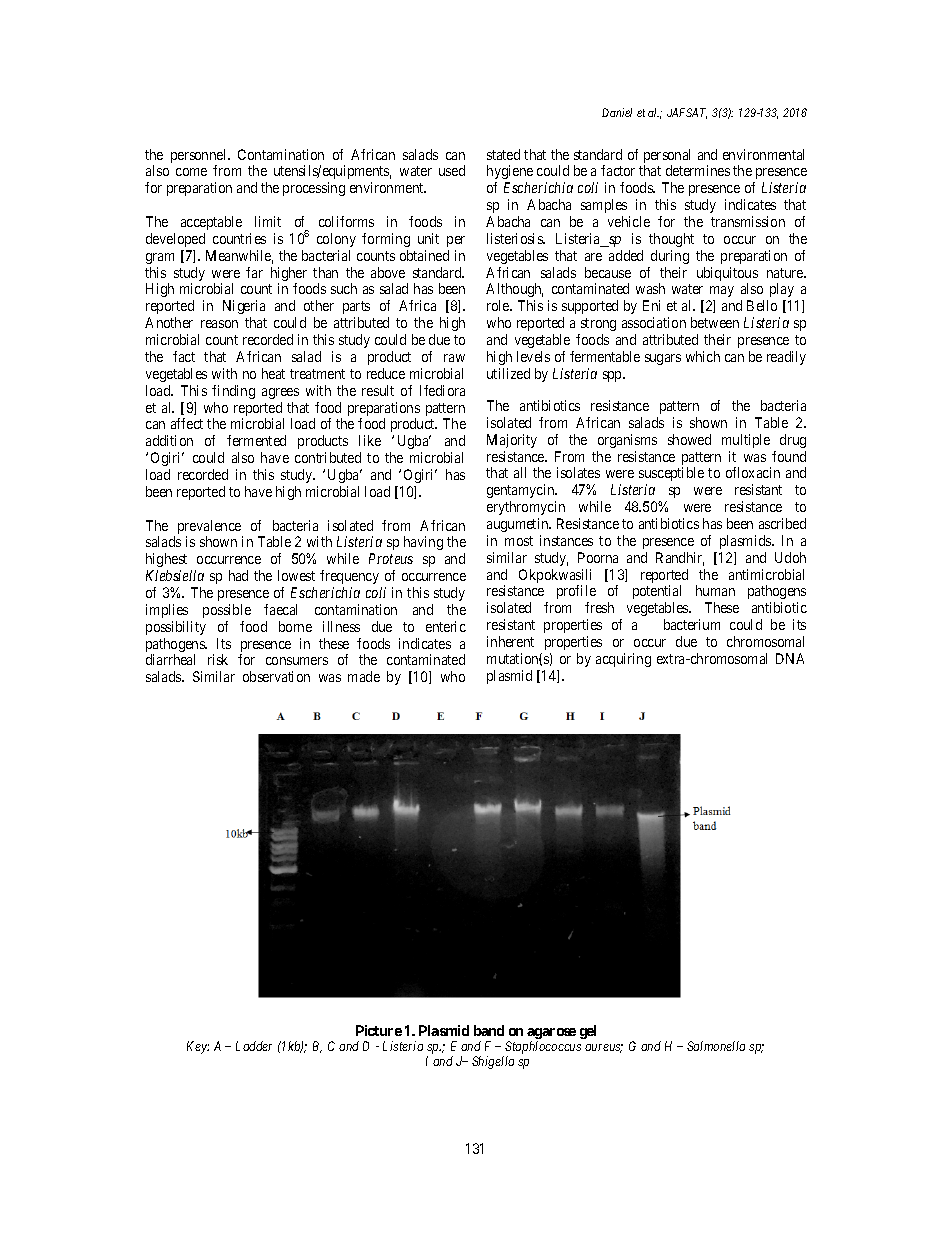 The image size is (952, 1233). What do you see at coordinates (716, 1046) in the screenshot?
I see `Salmonella` at bounding box center [716, 1046].
